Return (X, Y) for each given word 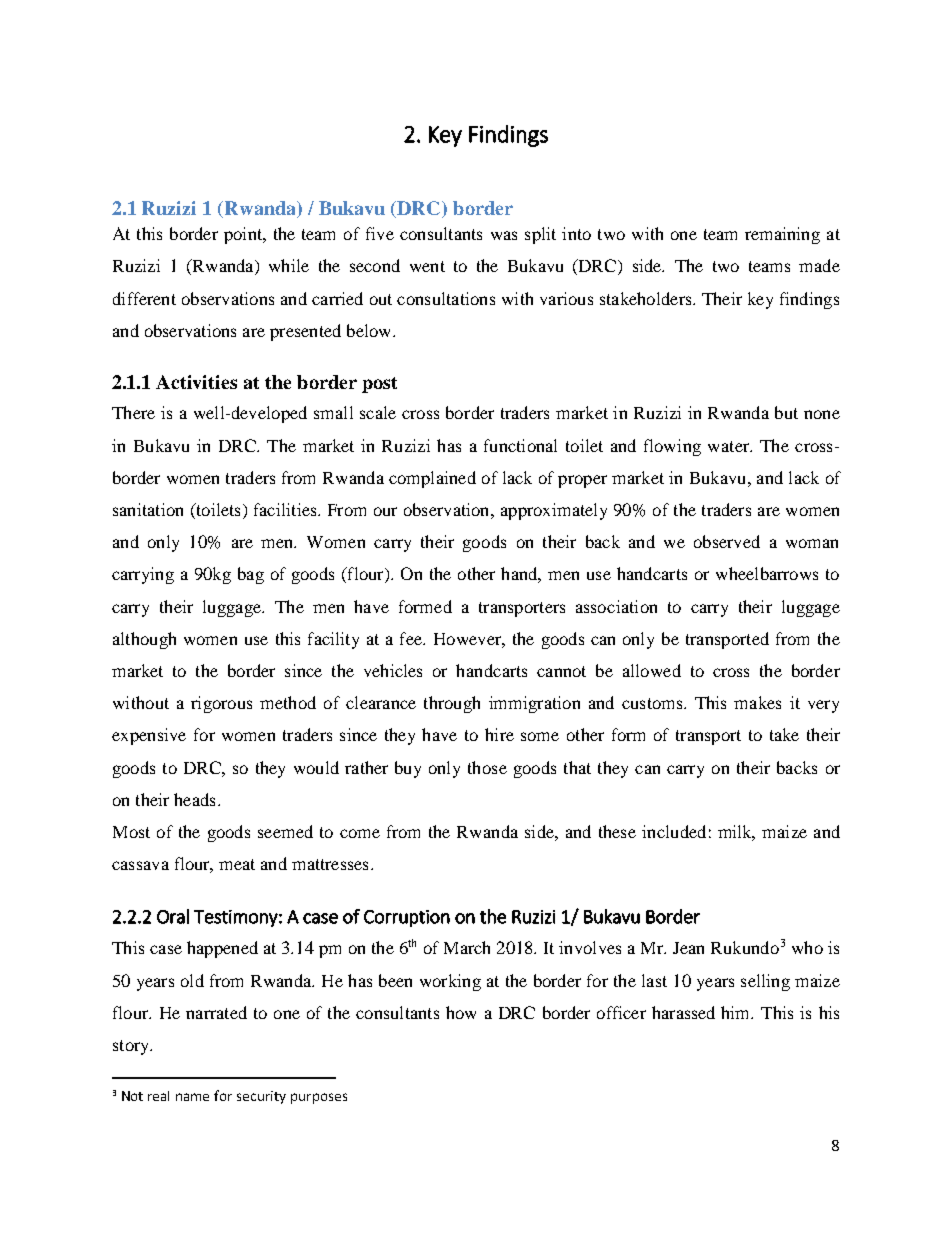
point (244, 235)
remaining (782, 235)
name (192, 1097)
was (504, 235)
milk (736, 833)
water (729, 446)
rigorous (221, 704)
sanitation (148, 509)
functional (520, 445)
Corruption (407, 918)
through (452, 704)
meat (237, 864)
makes (757, 702)
